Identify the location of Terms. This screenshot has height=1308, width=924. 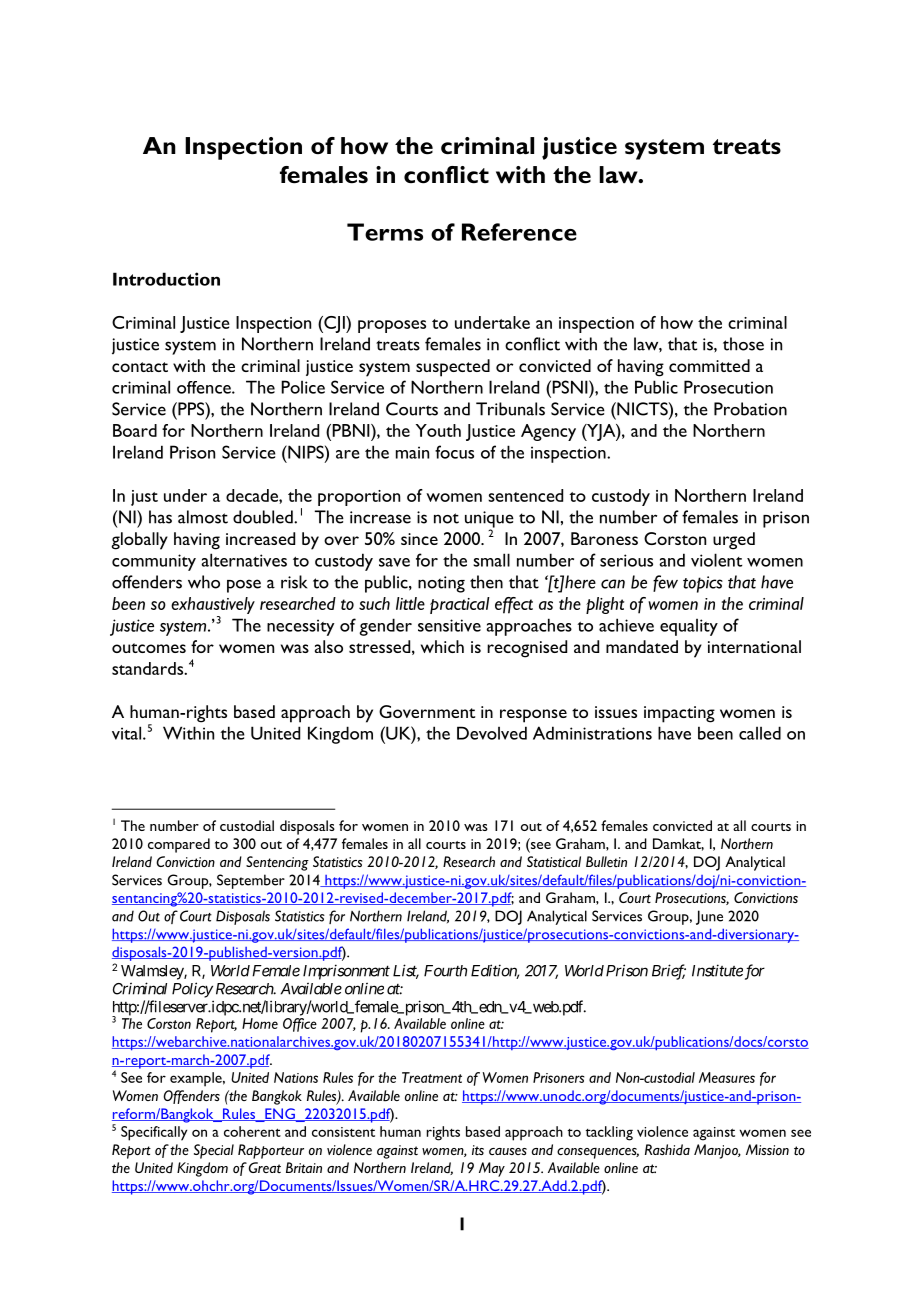
(385, 232).
